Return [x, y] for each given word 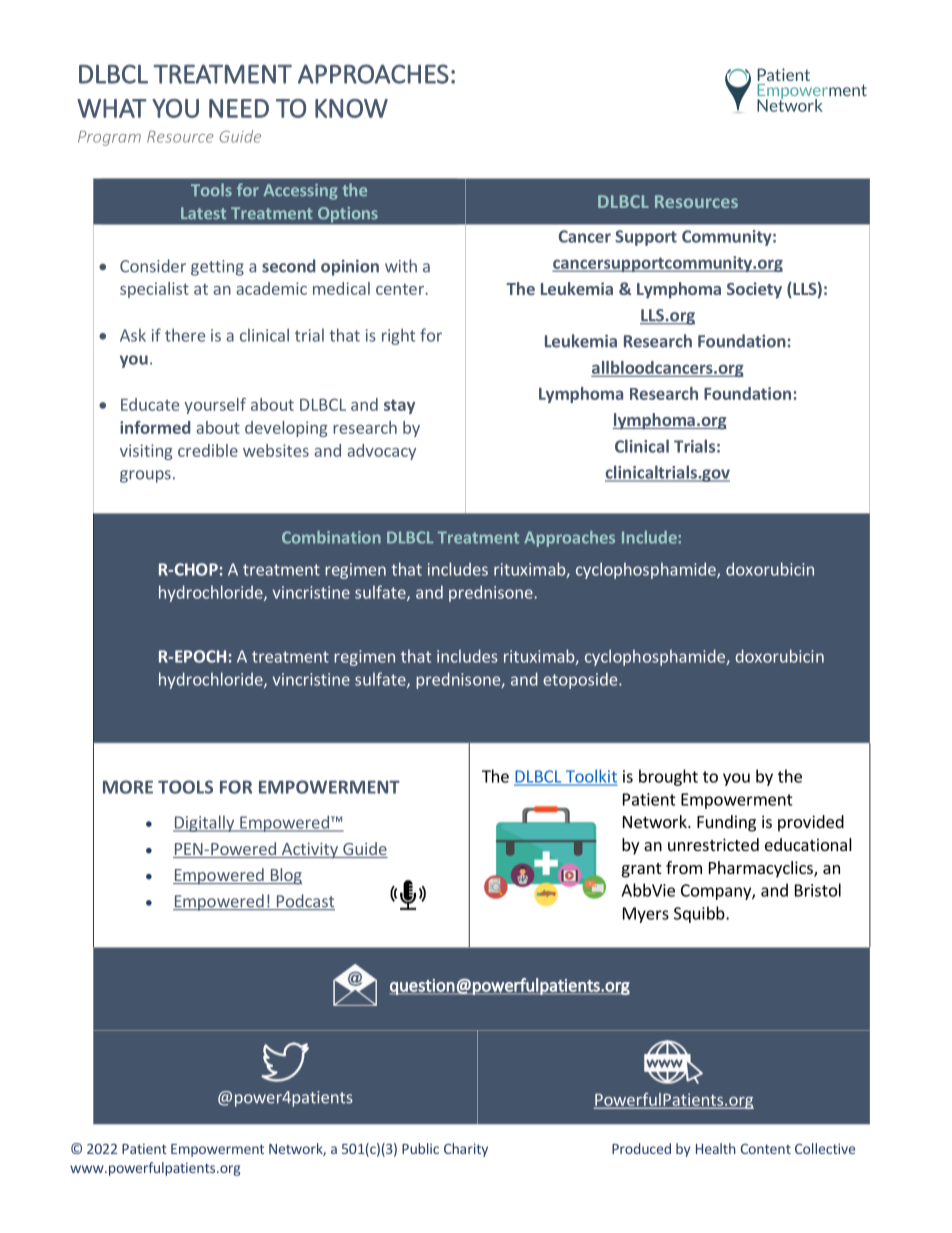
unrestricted [713, 844]
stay [399, 406]
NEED [239, 108]
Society [754, 290]
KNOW [351, 108]
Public [420, 1148]
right [398, 336]
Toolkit [590, 777]
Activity [309, 851]
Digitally [205, 823]
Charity [466, 1150]
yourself [215, 406]
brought [668, 777]
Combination [331, 537]
